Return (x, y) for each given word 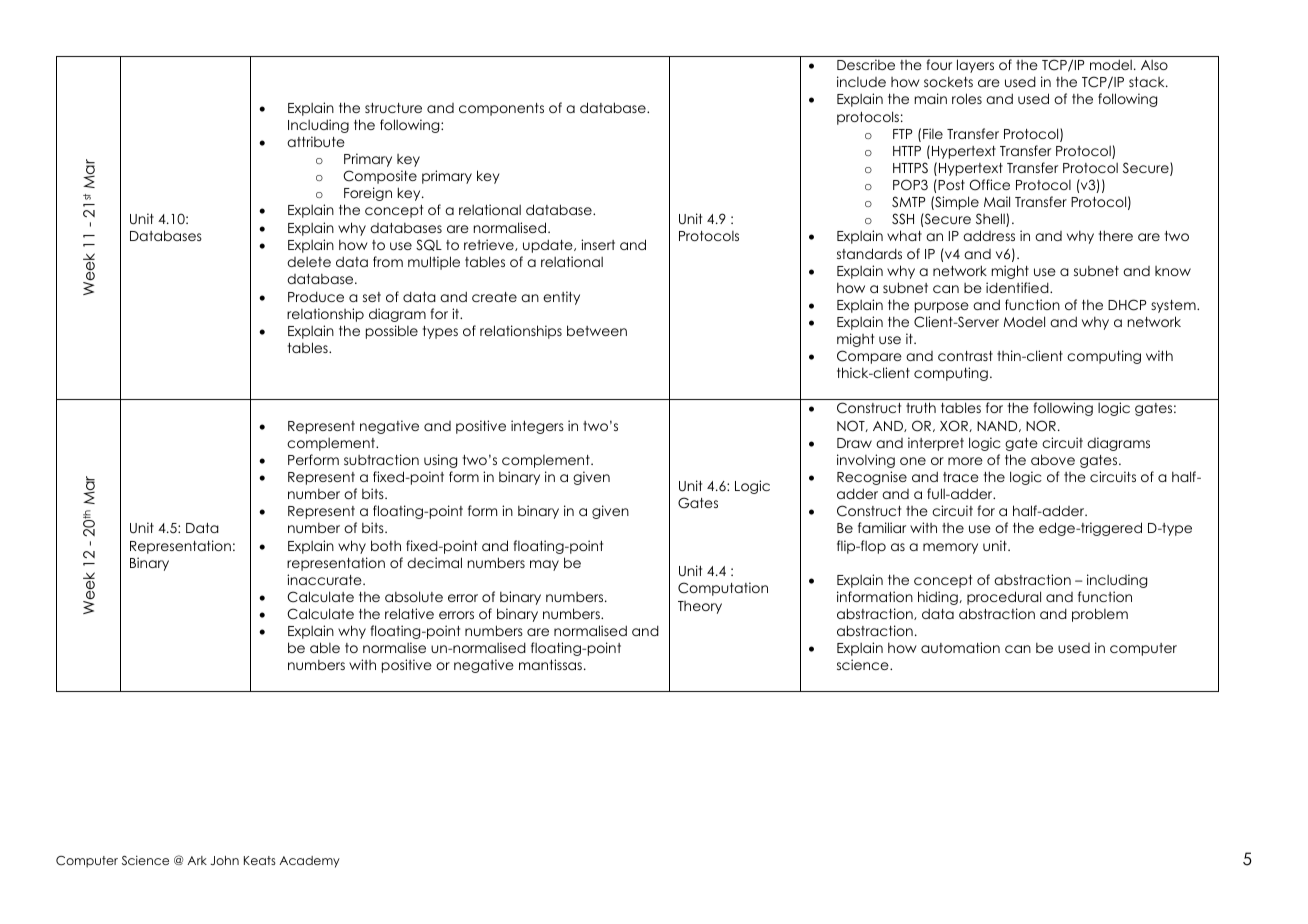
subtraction (381, 459)
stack (1148, 82)
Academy (309, 862)
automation (960, 647)
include (861, 81)
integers (537, 427)
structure (393, 108)
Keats (260, 860)
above (1053, 459)
